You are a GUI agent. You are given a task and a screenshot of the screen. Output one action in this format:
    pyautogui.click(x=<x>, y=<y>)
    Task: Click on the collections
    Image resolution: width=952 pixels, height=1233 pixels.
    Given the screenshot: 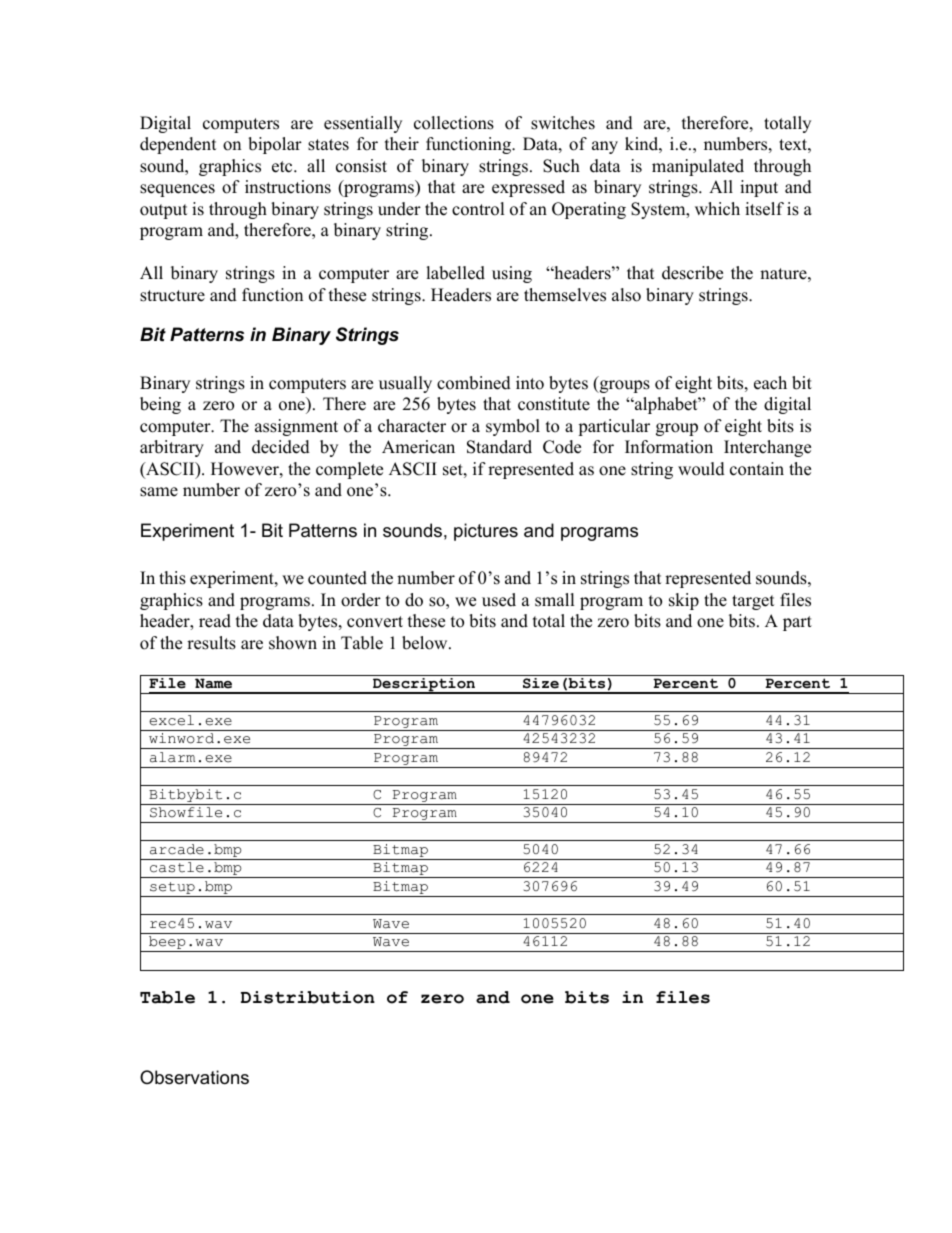 What is the action you would take?
    pyautogui.click(x=454, y=123)
